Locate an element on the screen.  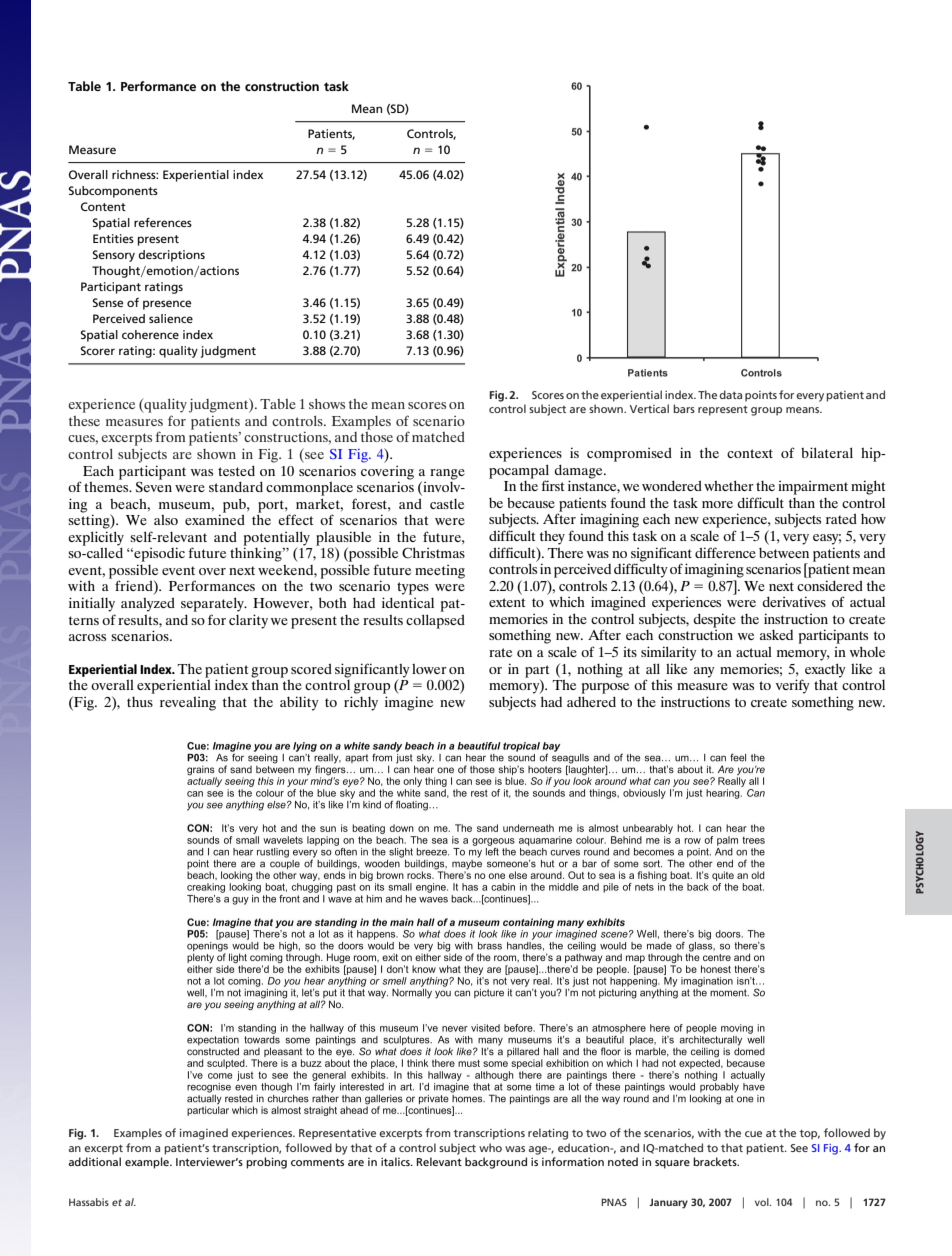
probing is located at coordinates (266, 1163).
